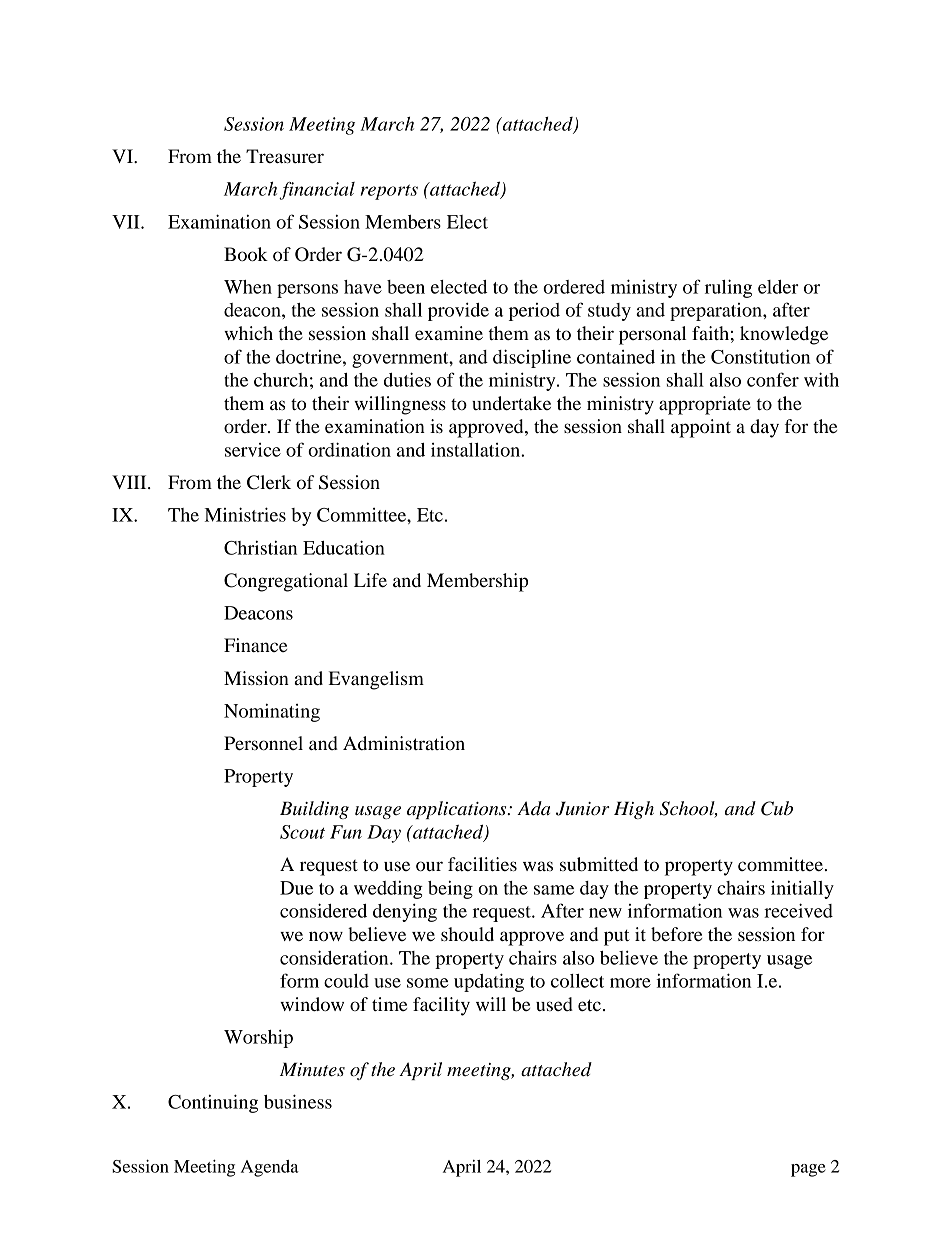 Image resolution: width=952 pixels, height=1233 pixels. What do you see at coordinates (441, 1006) in the screenshot?
I see `facility` at bounding box center [441, 1006].
